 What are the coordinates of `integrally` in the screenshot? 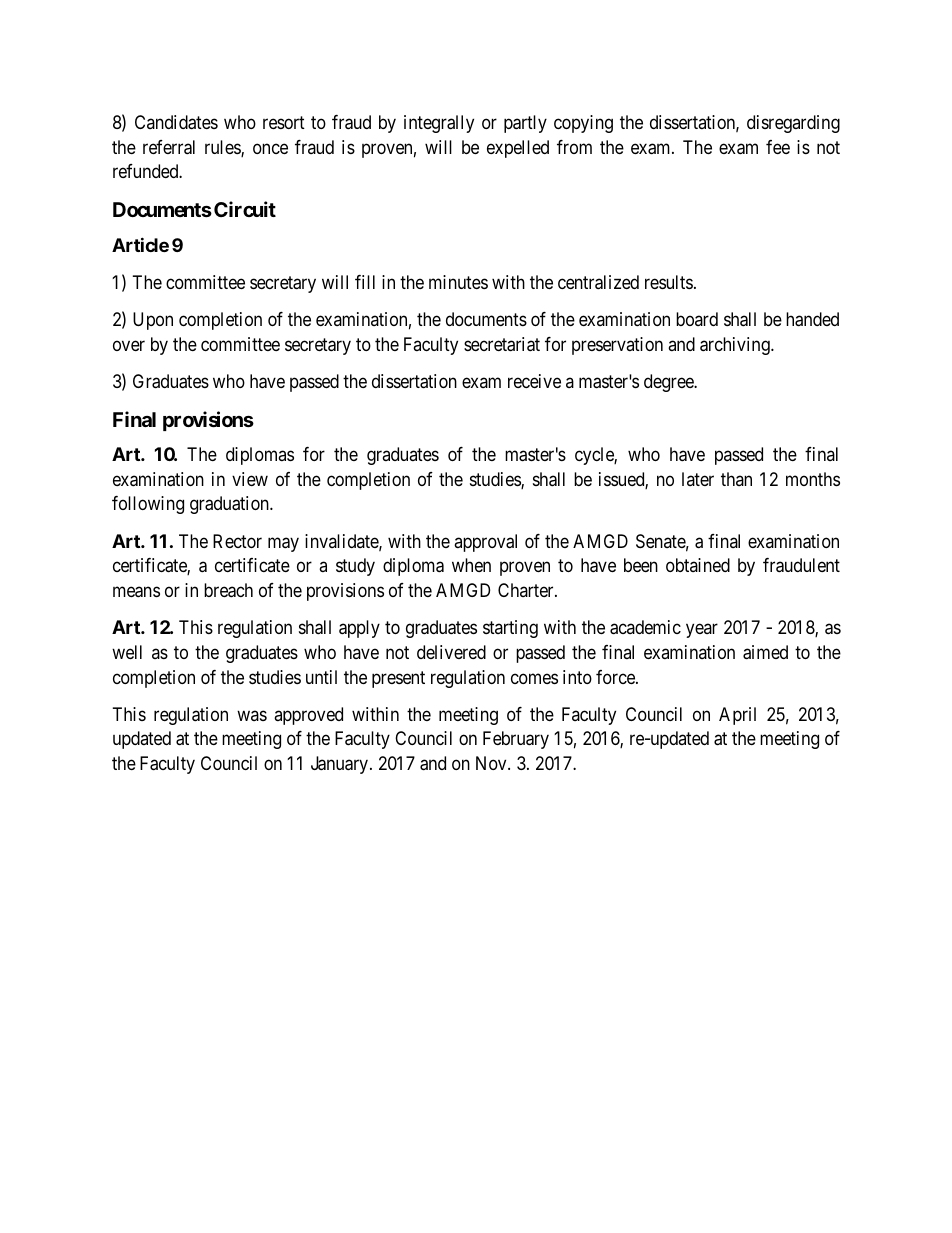 It's located at (439, 124).
